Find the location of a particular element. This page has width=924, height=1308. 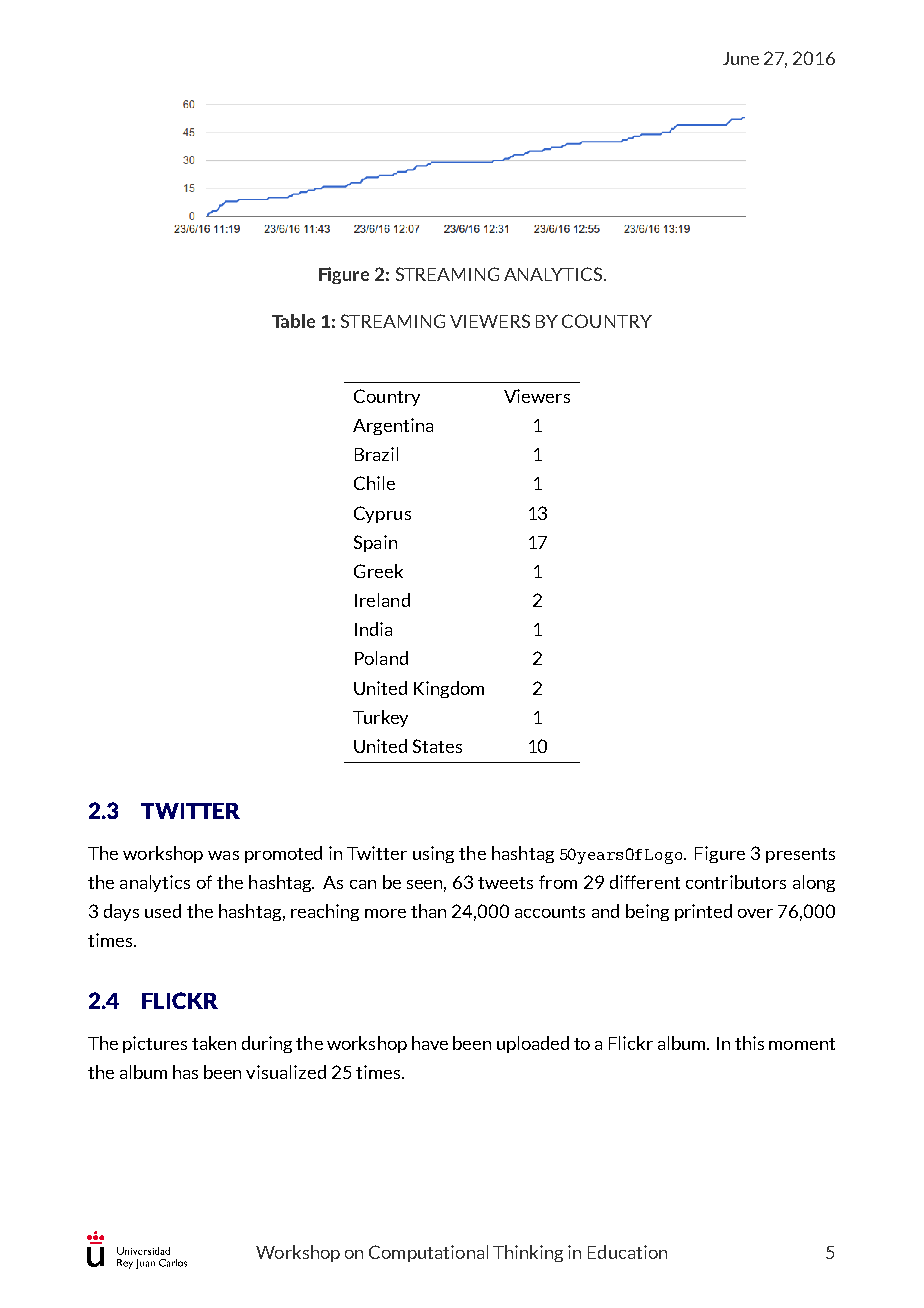

over is located at coordinates (755, 913).
